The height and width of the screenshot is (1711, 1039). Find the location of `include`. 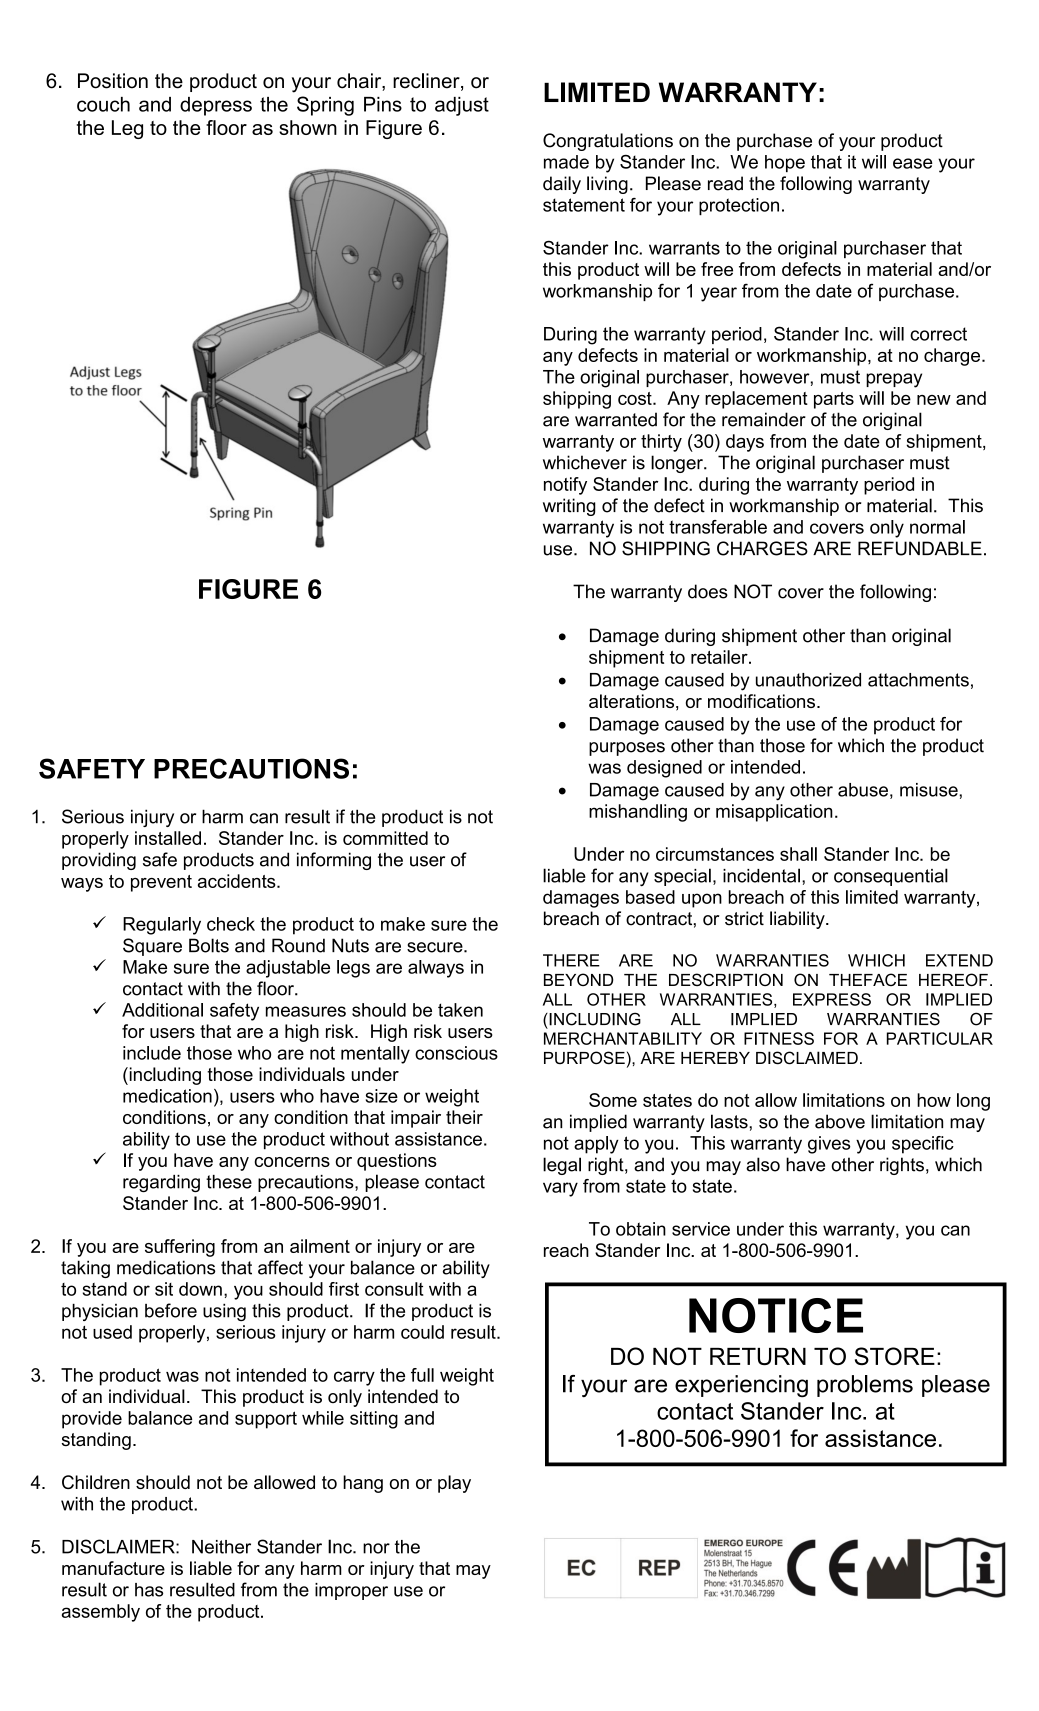

include is located at coordinates (152, 1053).
